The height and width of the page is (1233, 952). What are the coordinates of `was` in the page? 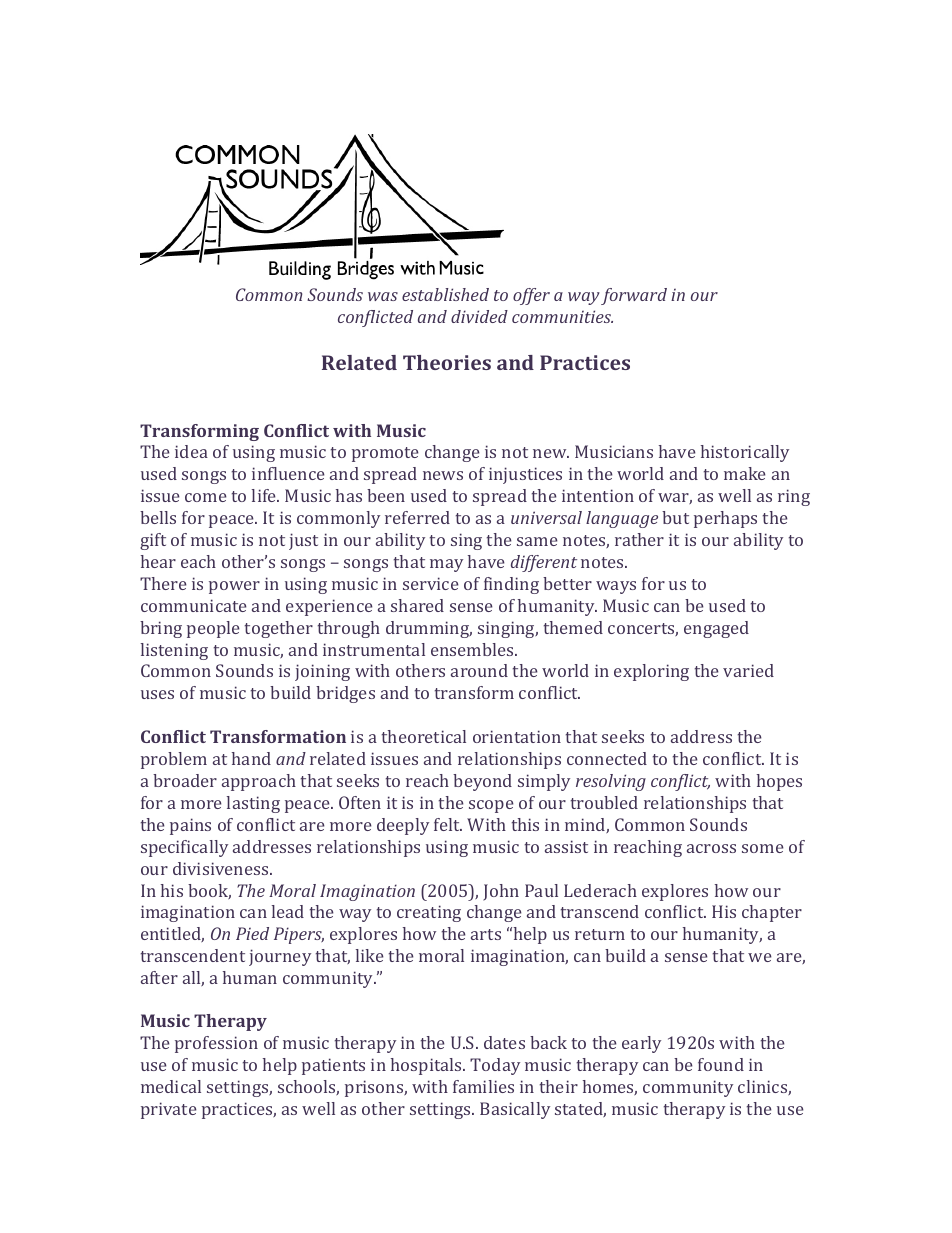 It's located at (383, 296).
